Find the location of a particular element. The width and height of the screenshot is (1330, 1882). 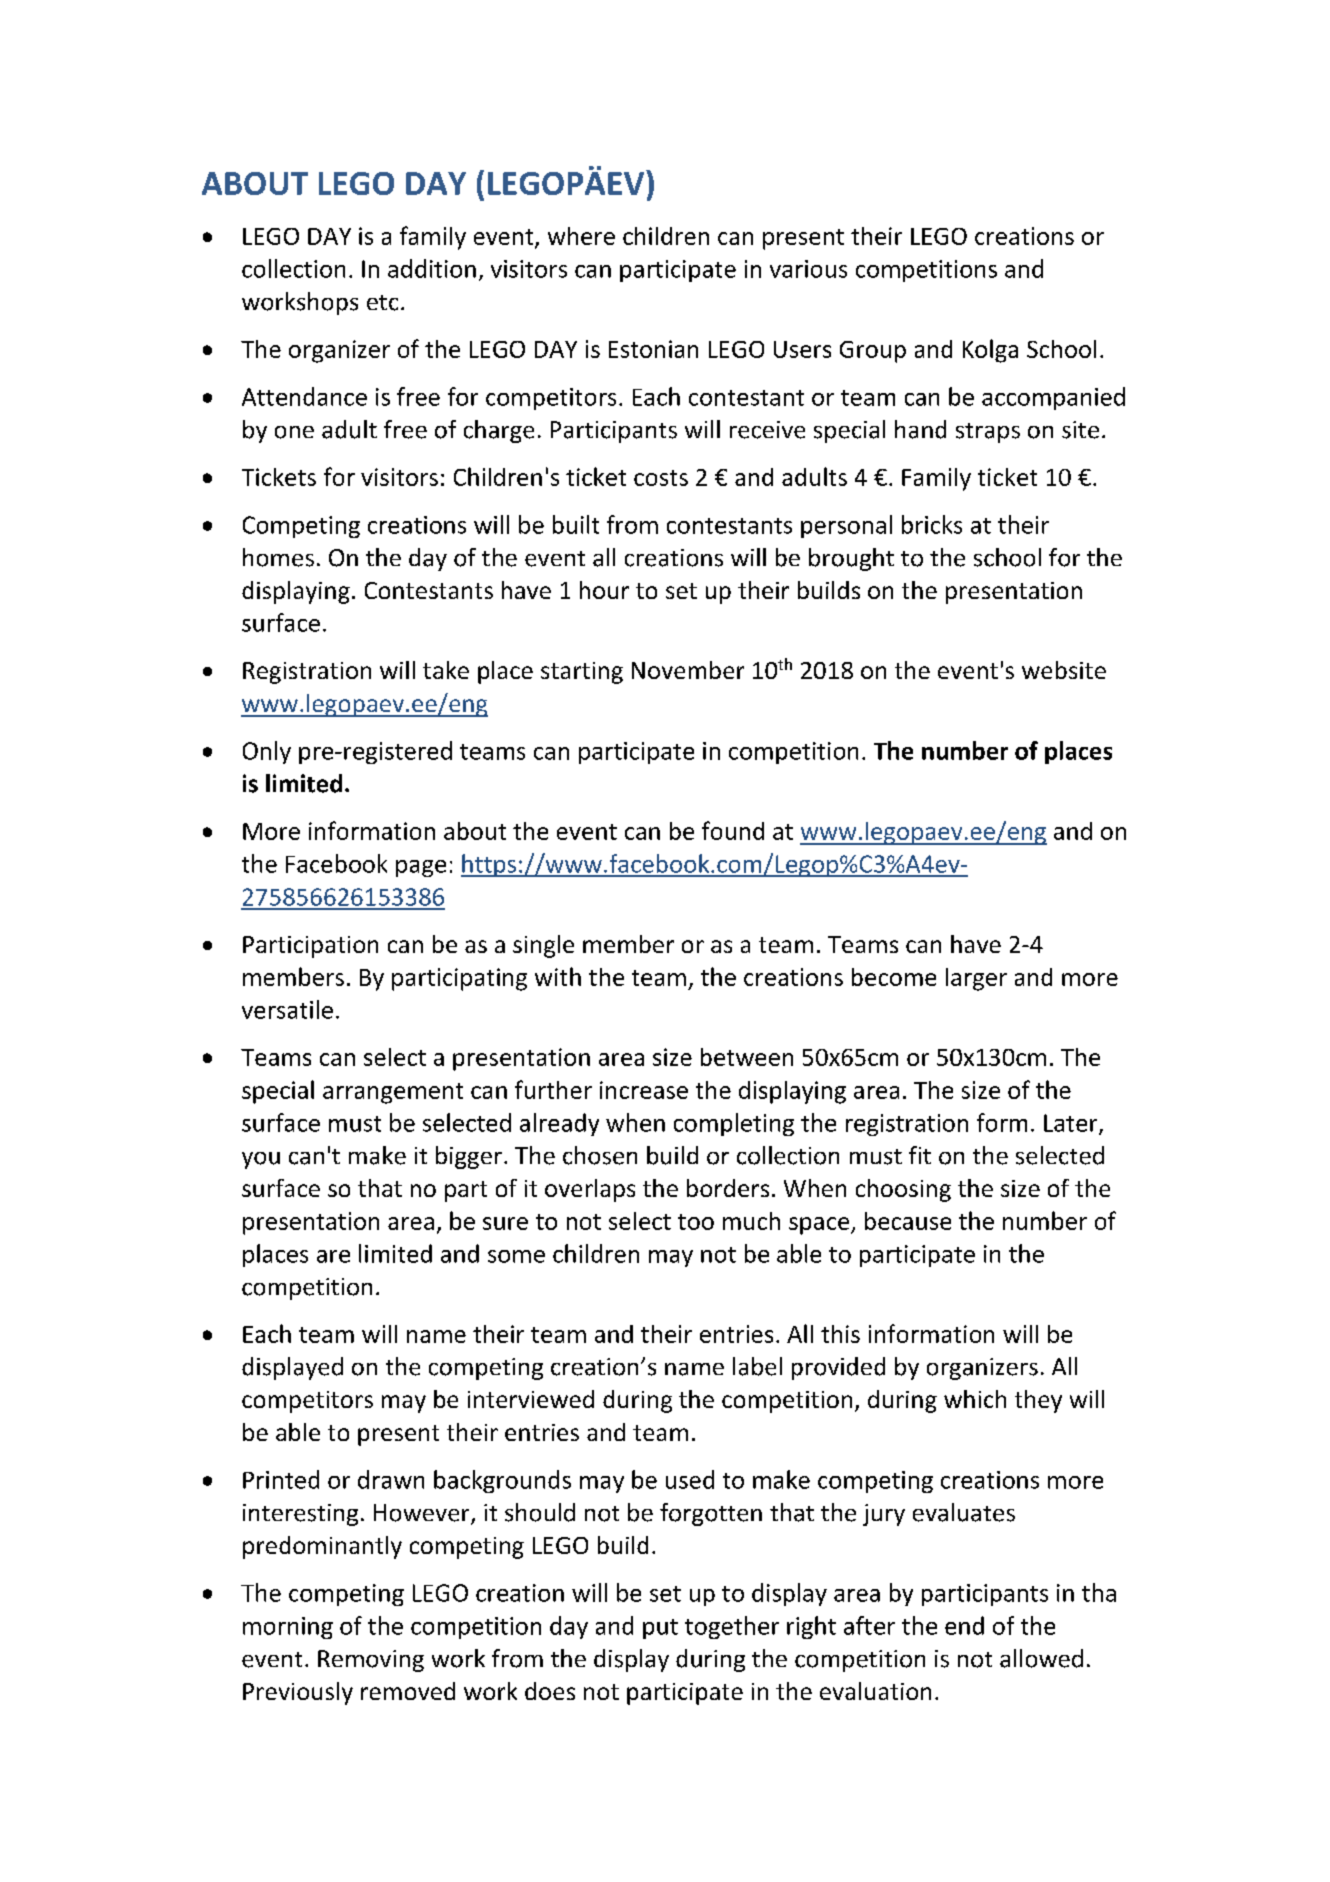

too is located at coordinates (696, 1222).
